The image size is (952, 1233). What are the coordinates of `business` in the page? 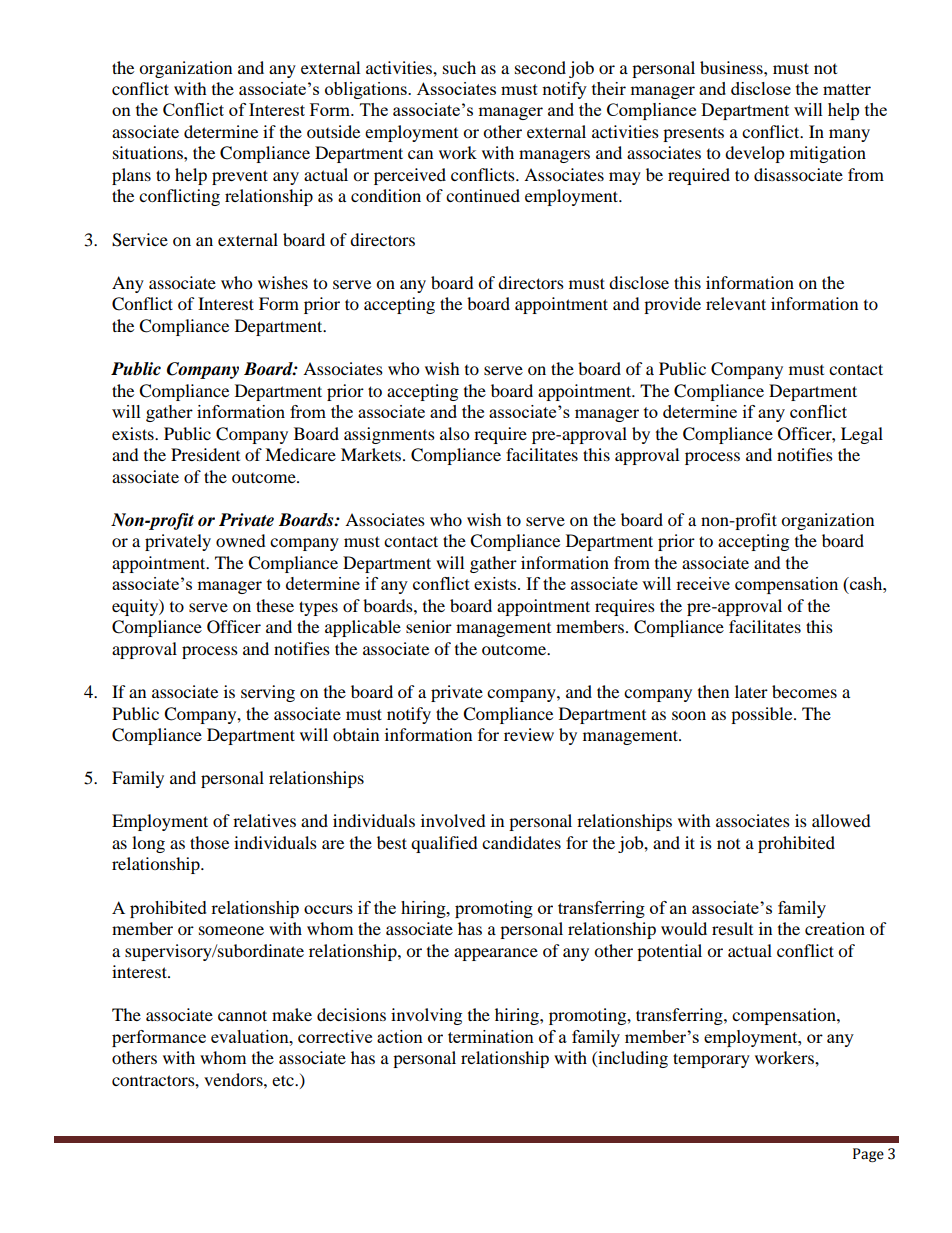 It's located at (732, 67).
